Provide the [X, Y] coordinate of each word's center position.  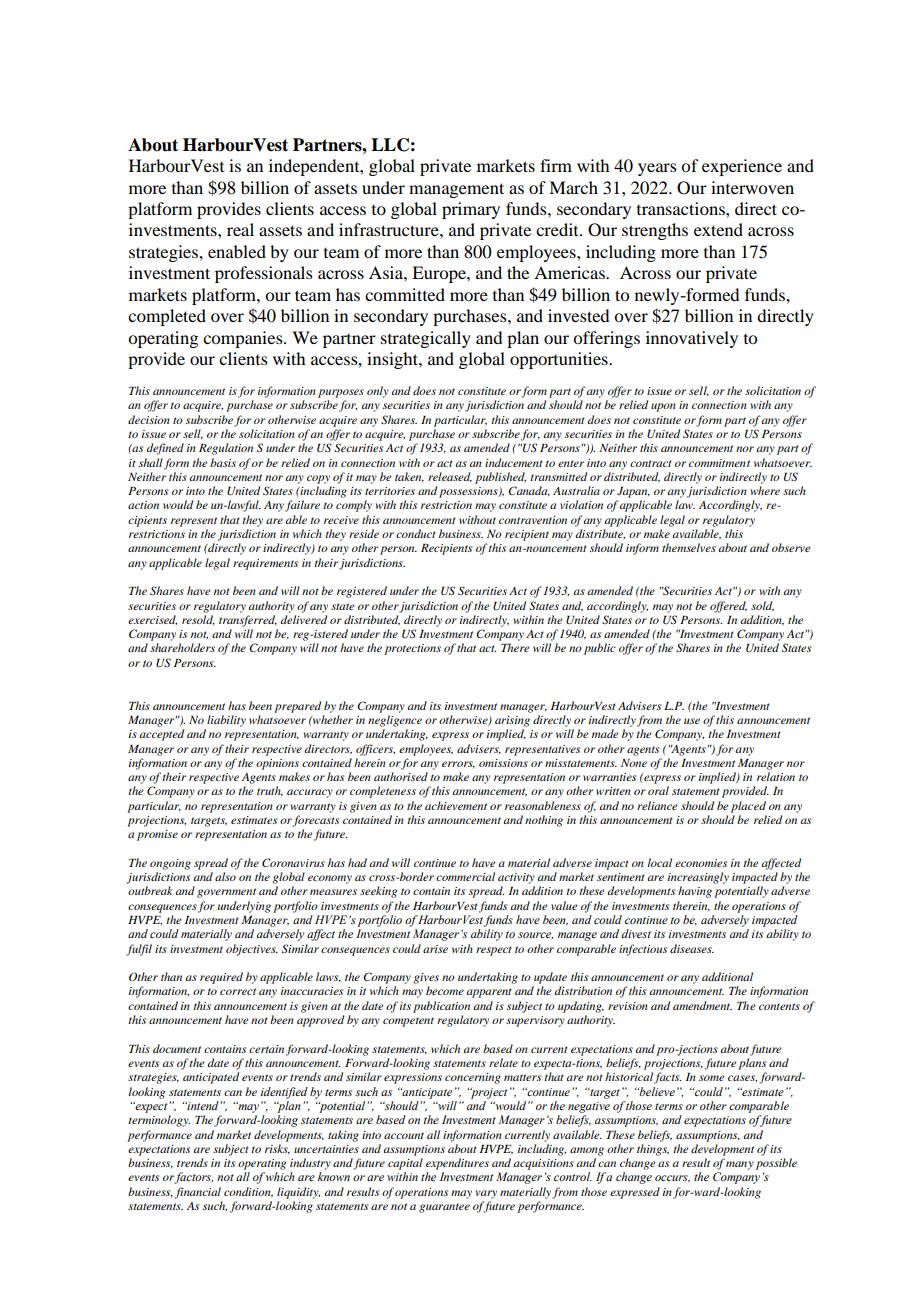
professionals [264, 274]
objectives [252, 950]
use [692, 721]
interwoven [752, 187]
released [450, 477]
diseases [692, 948]
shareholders [182, 647]
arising [512, 721]
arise [435, 949]
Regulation [226, 449]
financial [198, 1193]
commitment [719, 463]
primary [471, 210]
